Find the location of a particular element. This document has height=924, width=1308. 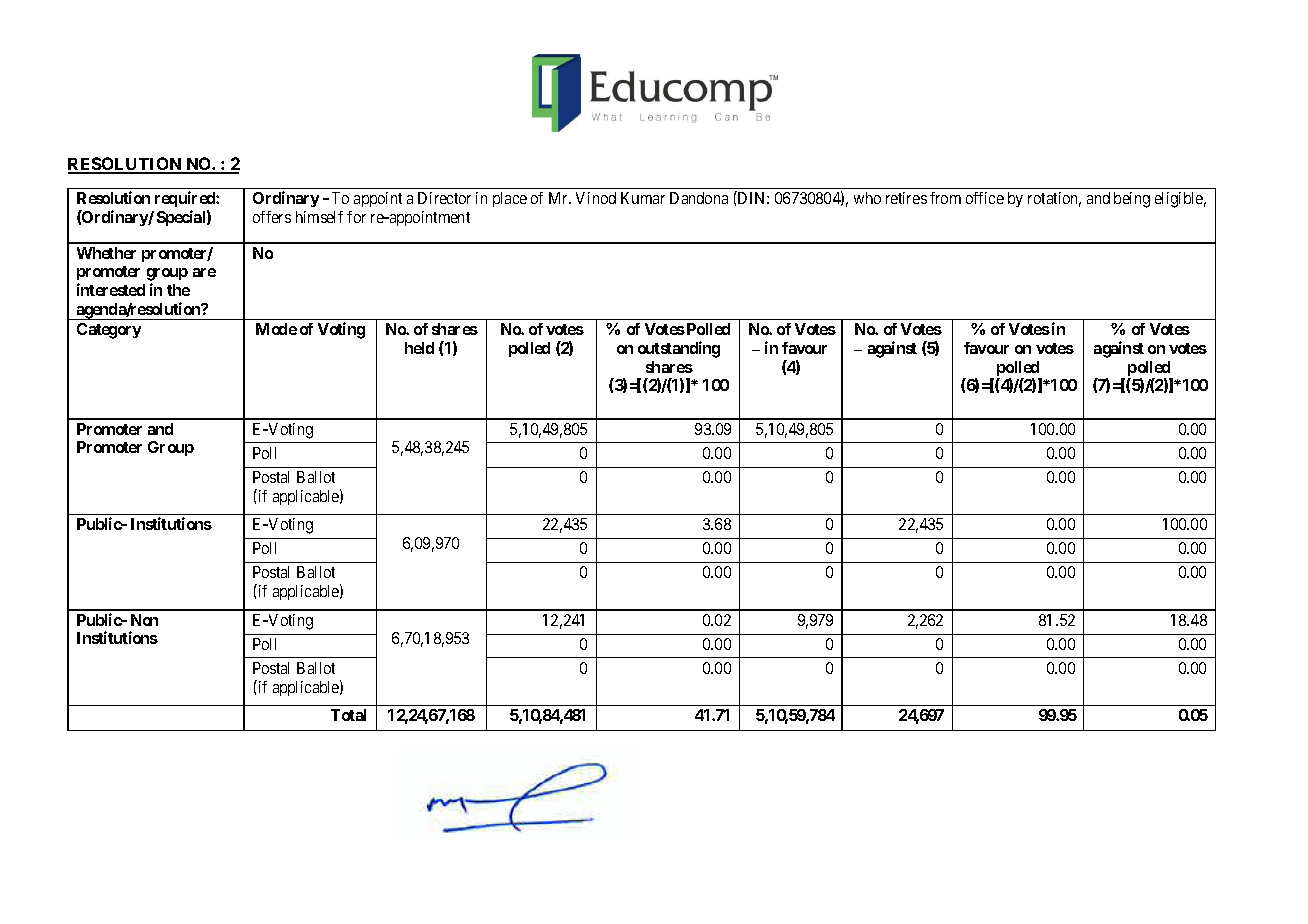

office is located at coordinates (985, 198).
